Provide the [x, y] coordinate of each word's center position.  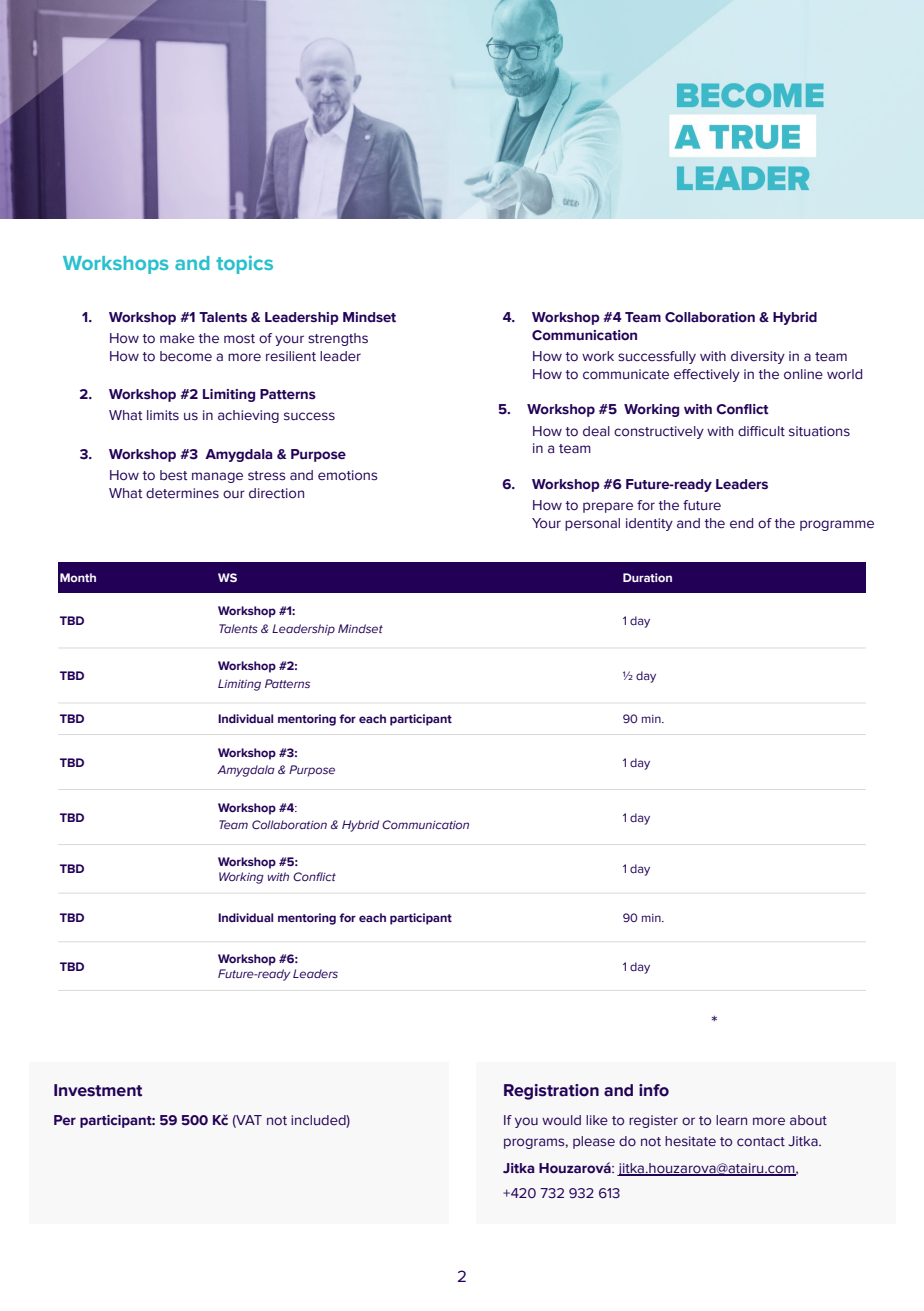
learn [731, 1120]
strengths [338, 339]
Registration [551, 1092]
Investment [98, 1090]
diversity [758, 357]
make [177, 338]
